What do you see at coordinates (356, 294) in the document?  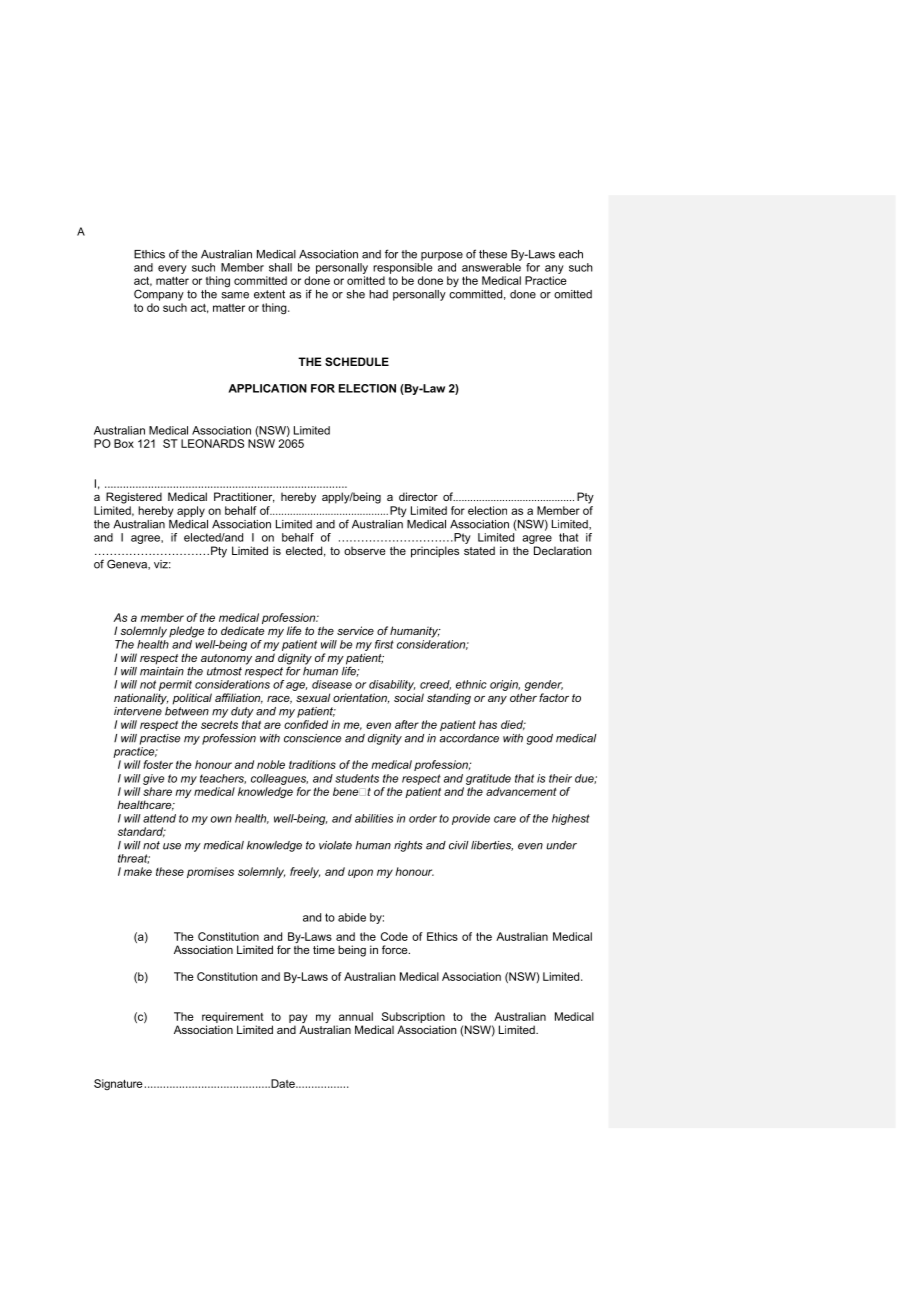 I see `she` at bounding box center [356, 294].
